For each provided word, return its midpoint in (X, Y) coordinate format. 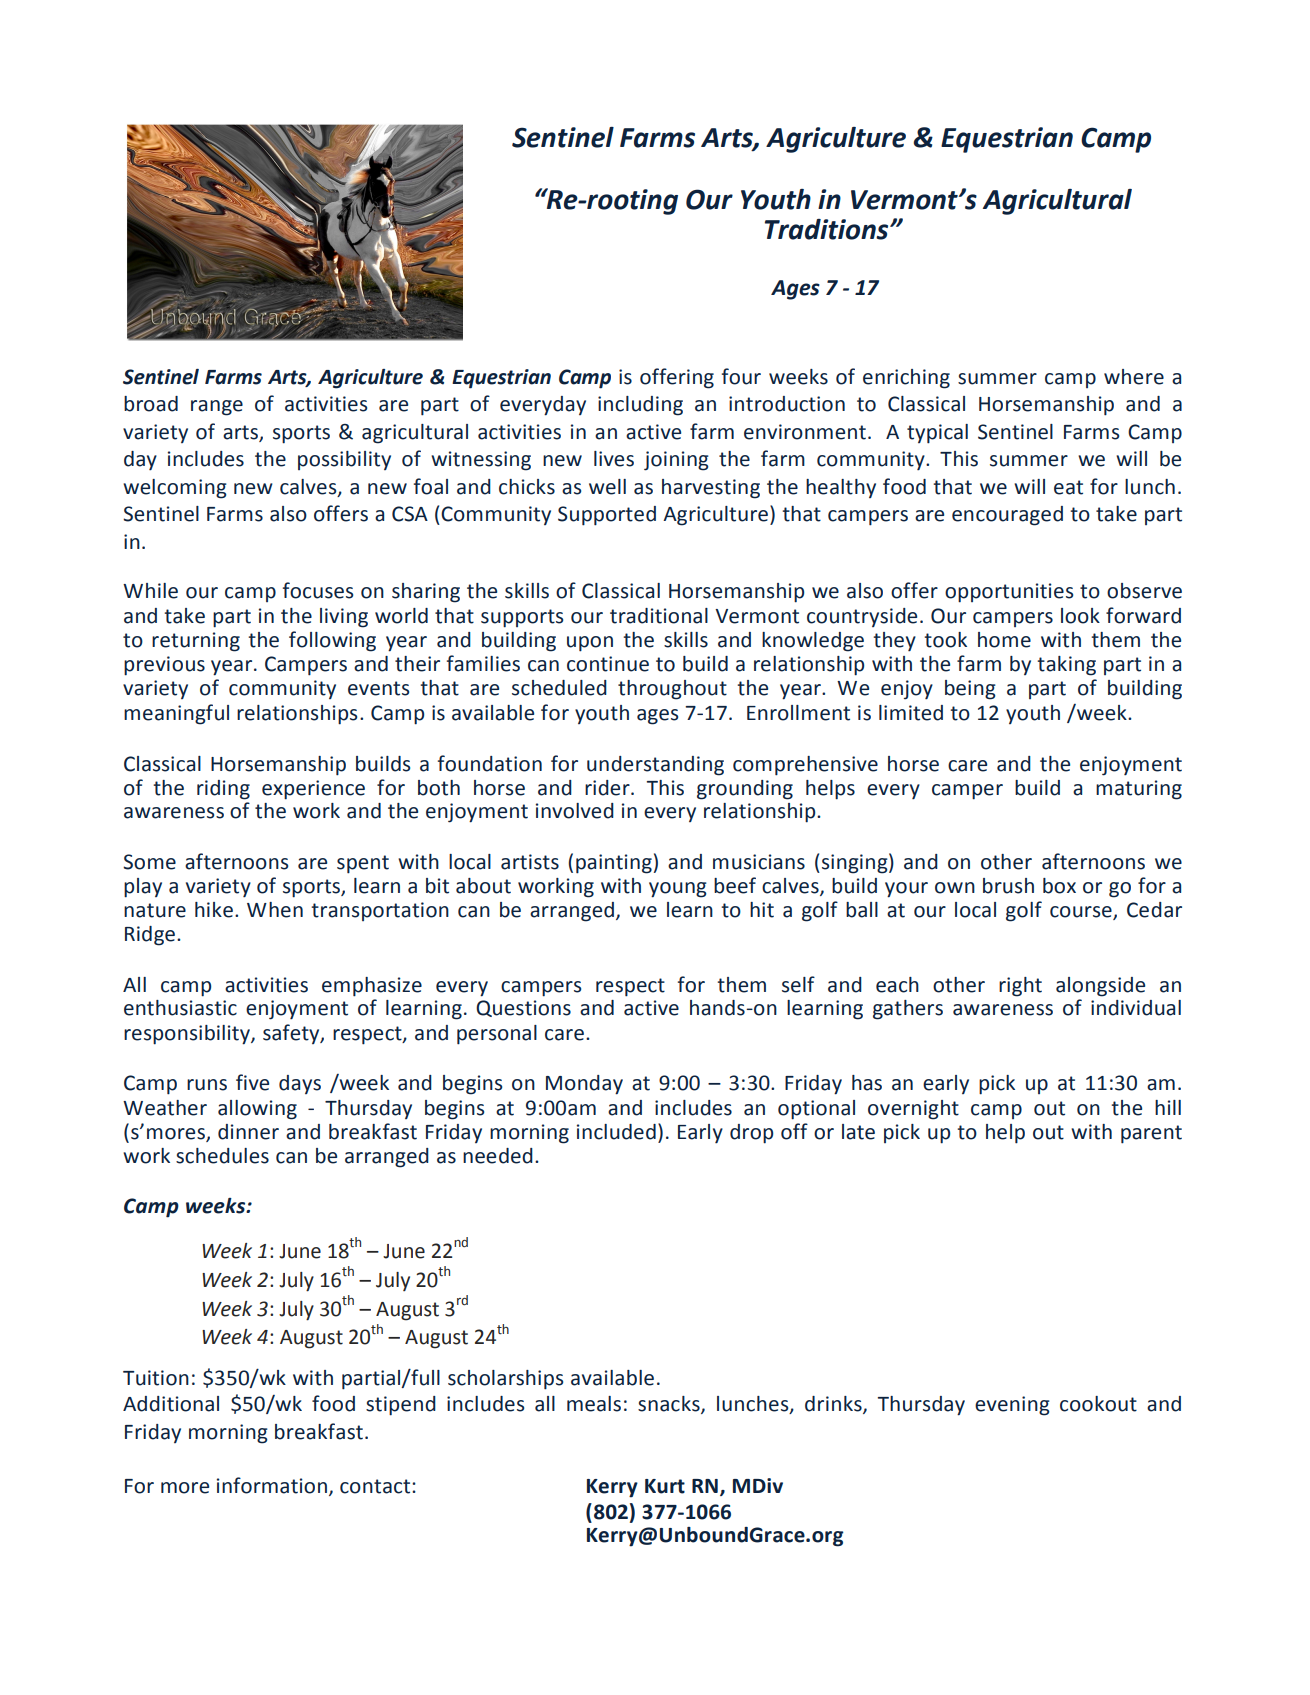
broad (151, 404)
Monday (584, 1085)
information (272, 1485)
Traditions (828, 229)
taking (1066, 666)
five (252, 1082)
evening (1012, 1406)
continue (608, 664)
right (1020, 987)
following (332, 641)
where (1134, 377)
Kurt (665, 1486)
